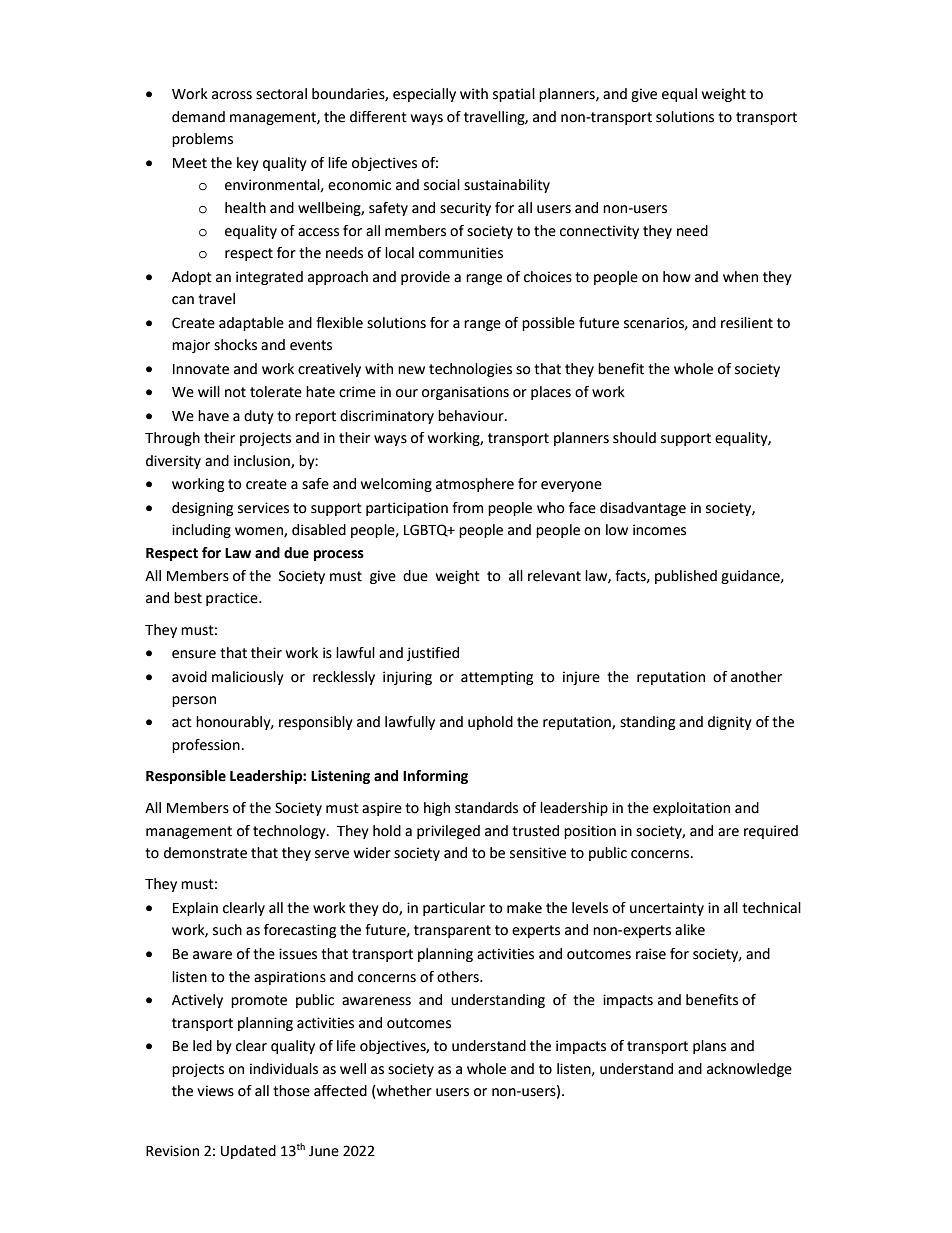  What do you see at coordinates (433, 654) in the screenshot?
I see `justified` at bounding box center [433, 654].
